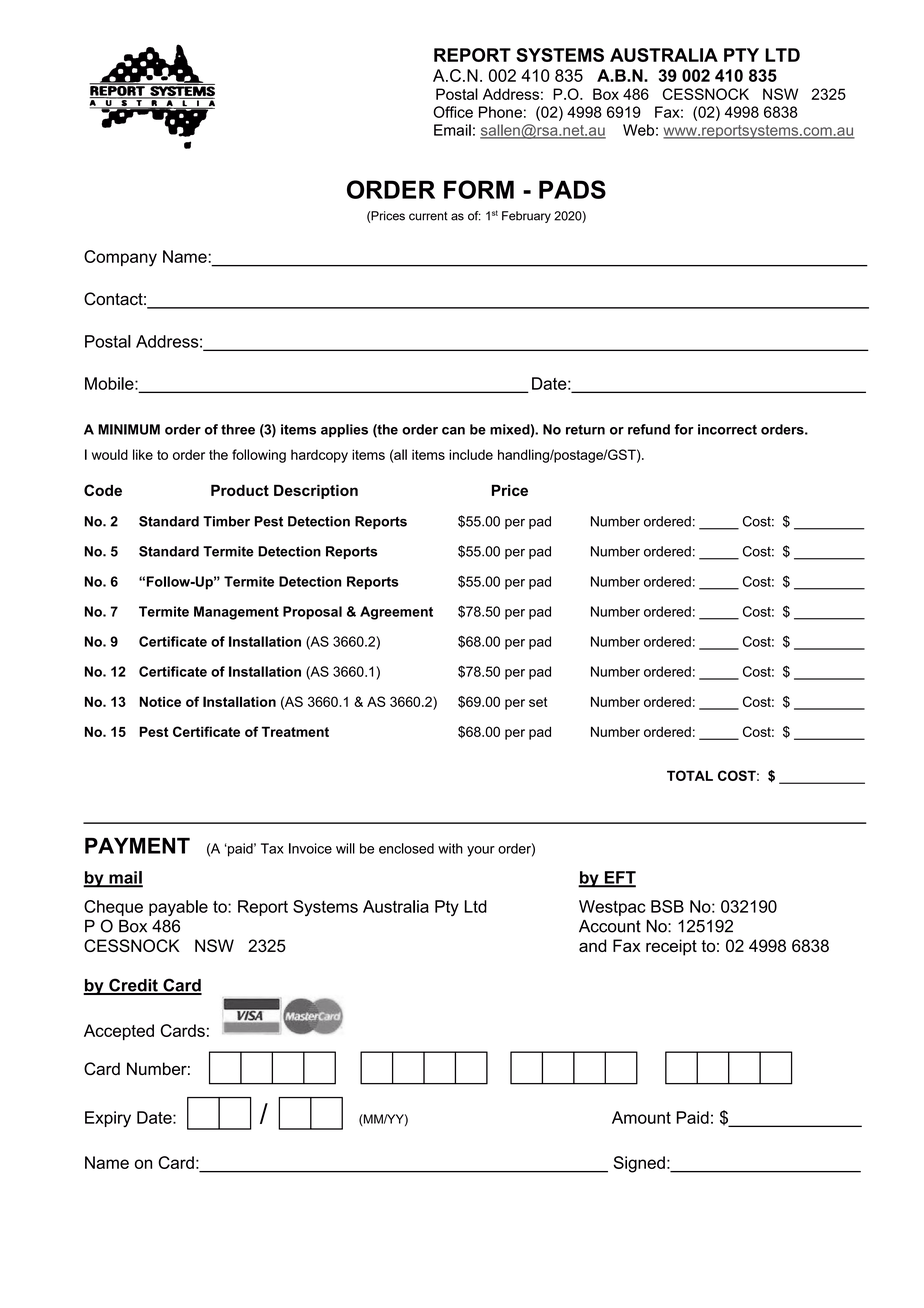  I want to click on set, so click(538, 702).
